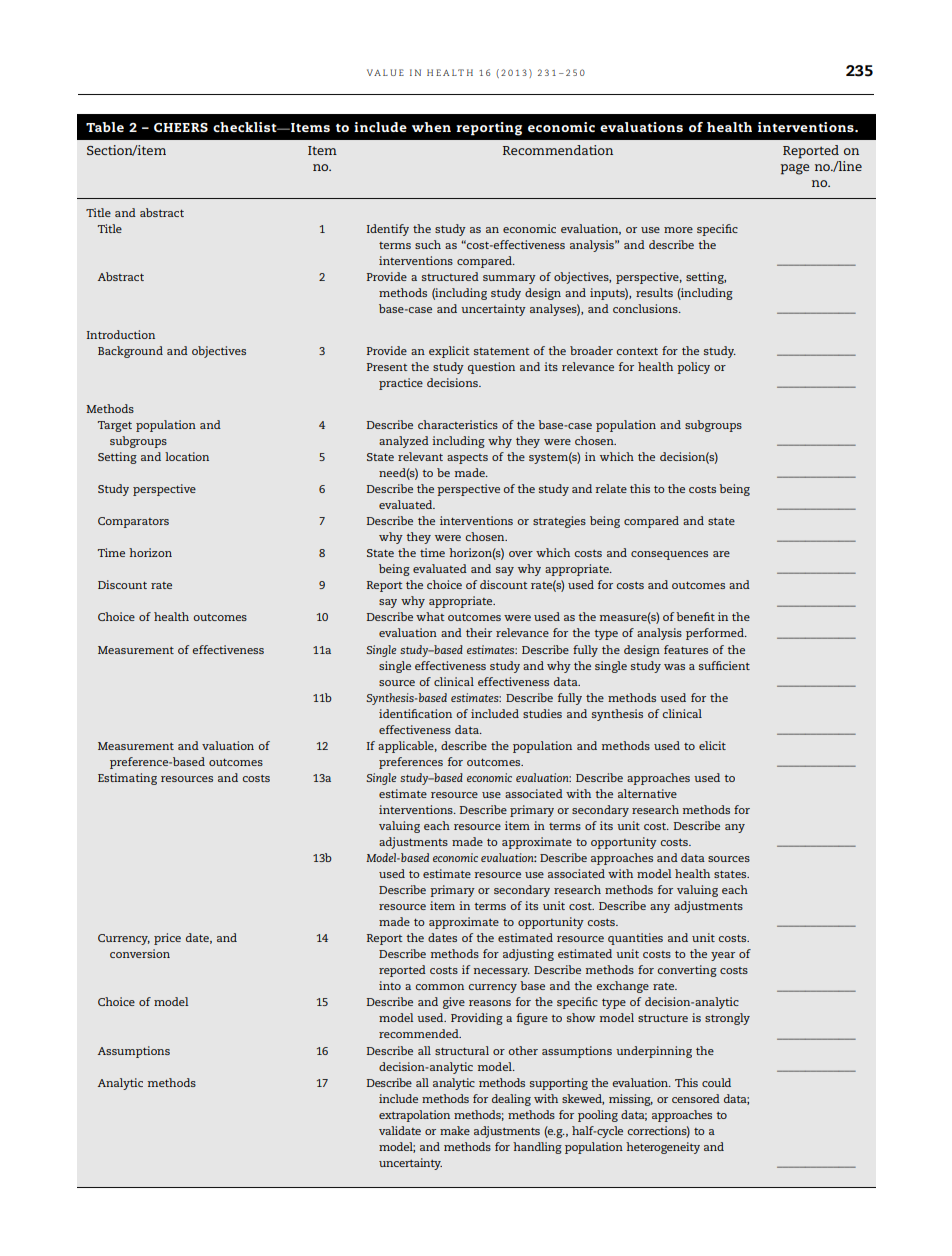  I want to click on page, so click(794, 169).
